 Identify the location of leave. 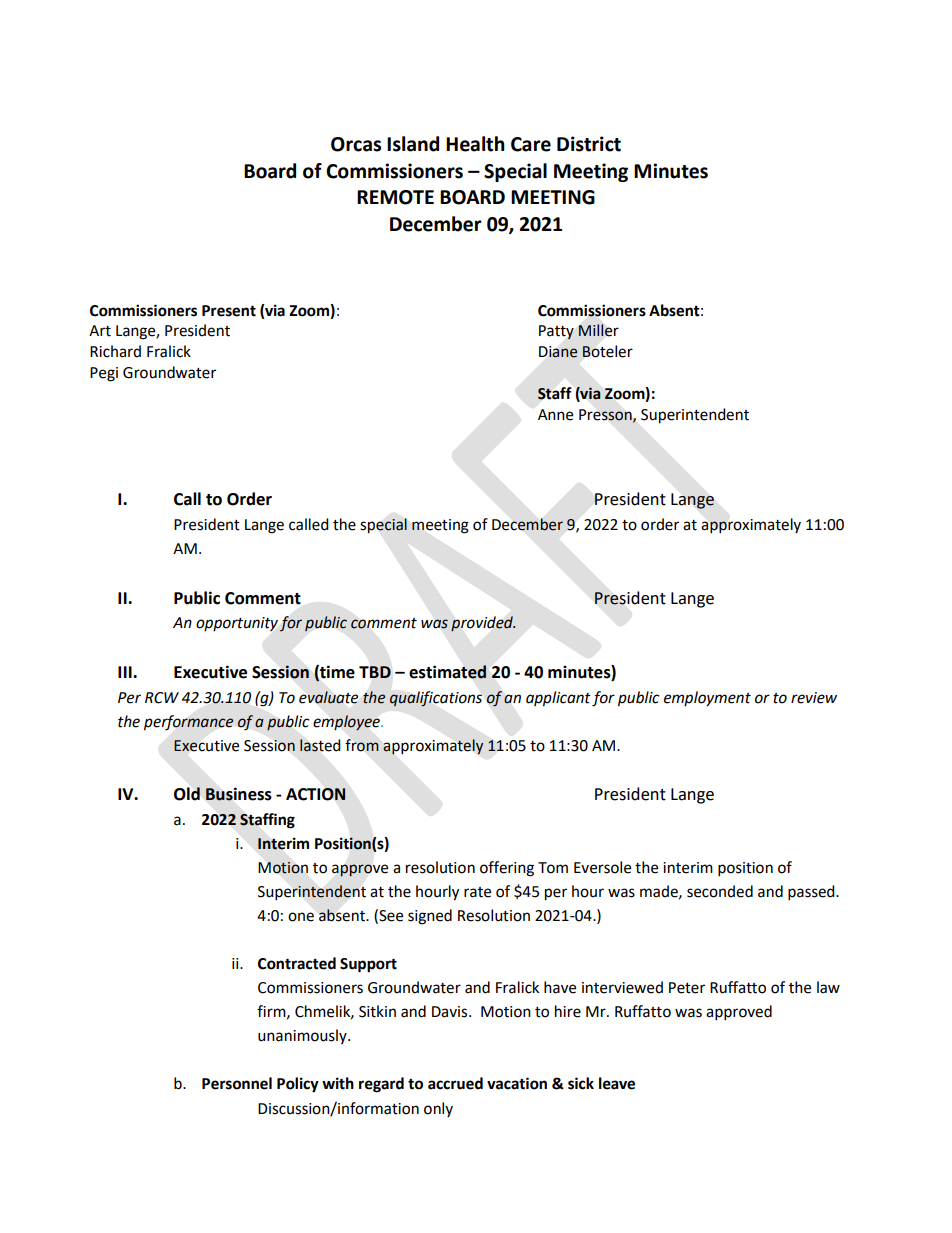
(617, 1083).
